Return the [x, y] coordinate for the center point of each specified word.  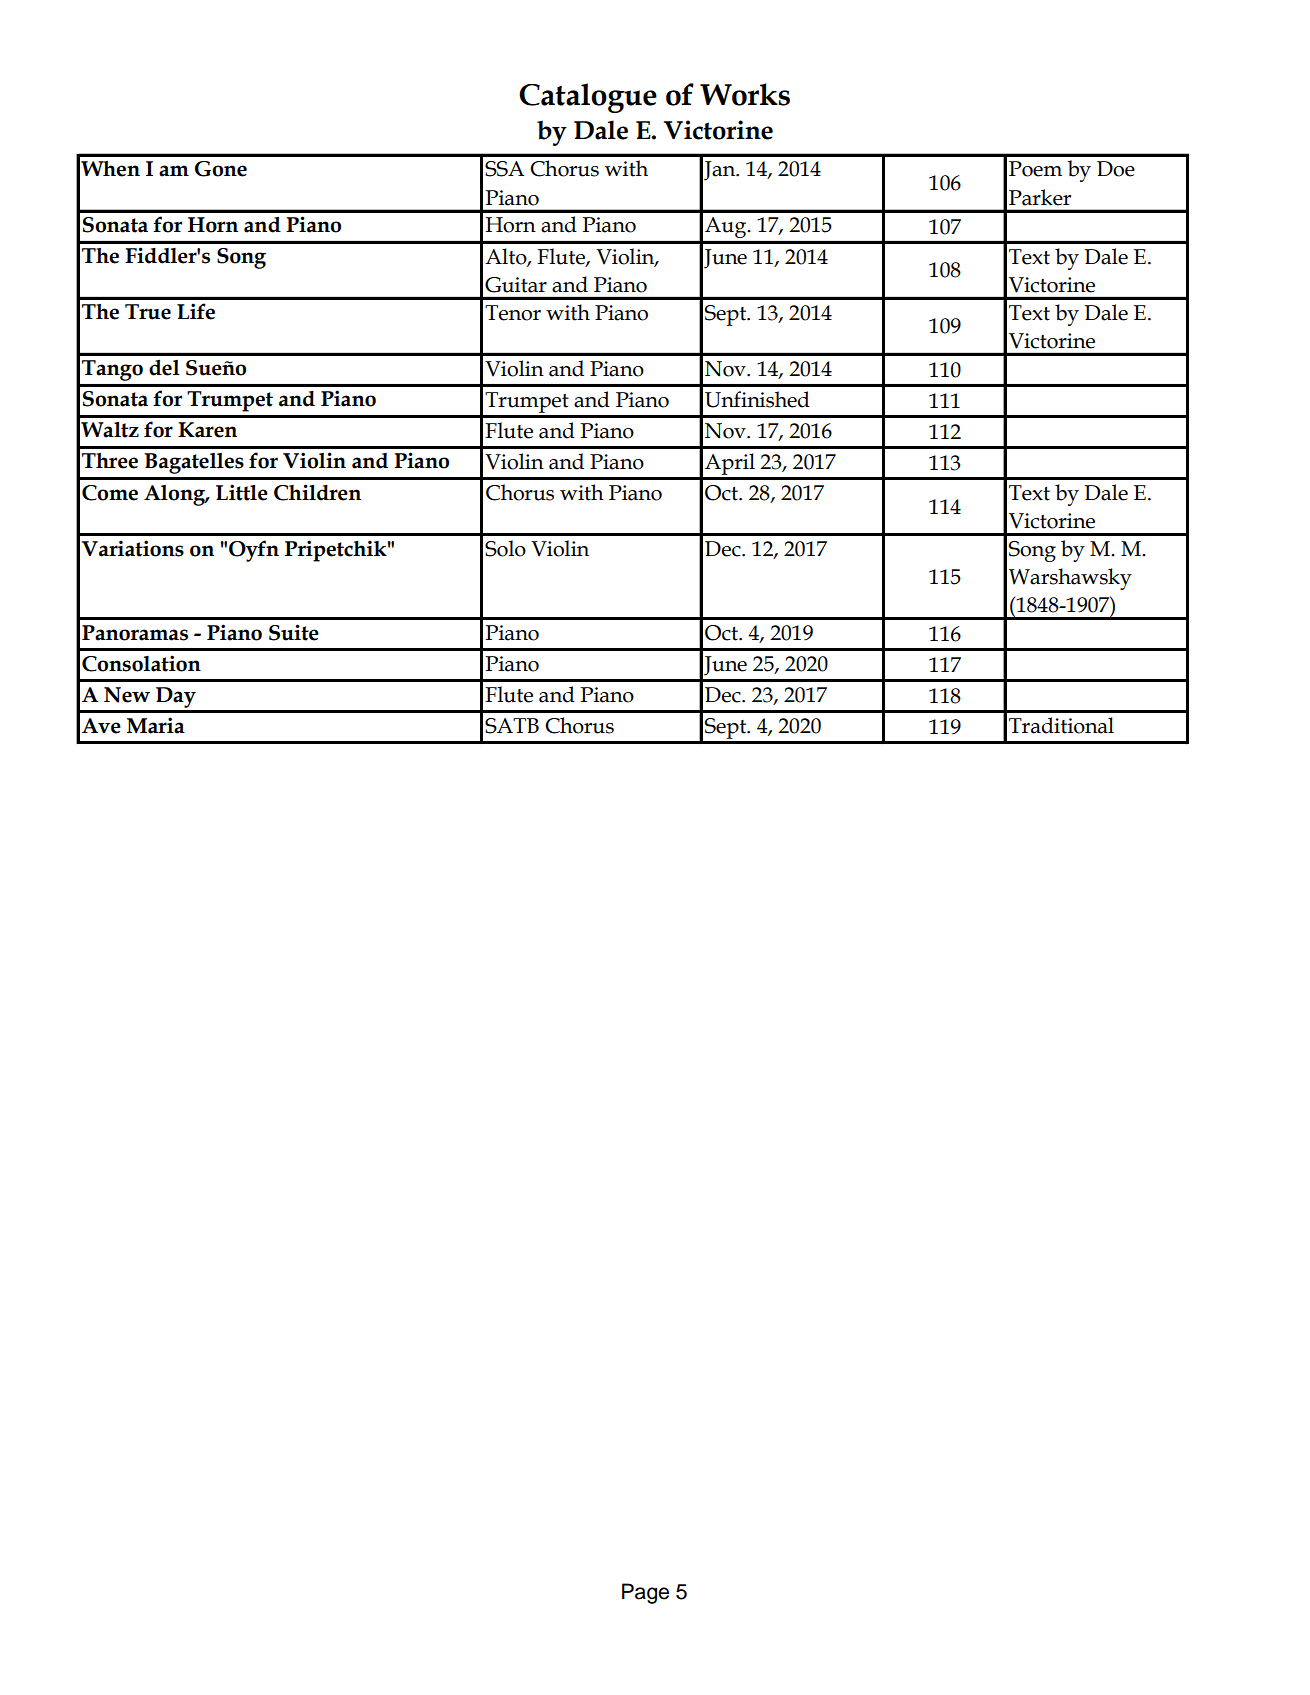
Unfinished [757, 399]
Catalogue [588, 98]
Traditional [1061, 725]
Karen [207, 430]
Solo [505, 548]
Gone [221, 169]
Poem [1035, 169]
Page [645, 1593]
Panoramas [135, 633]
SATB [512, 726]
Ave [101, 726]
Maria [156, 725]
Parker [1040, 197]
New [127, 695]
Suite [294, 632]
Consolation [141, 663]
